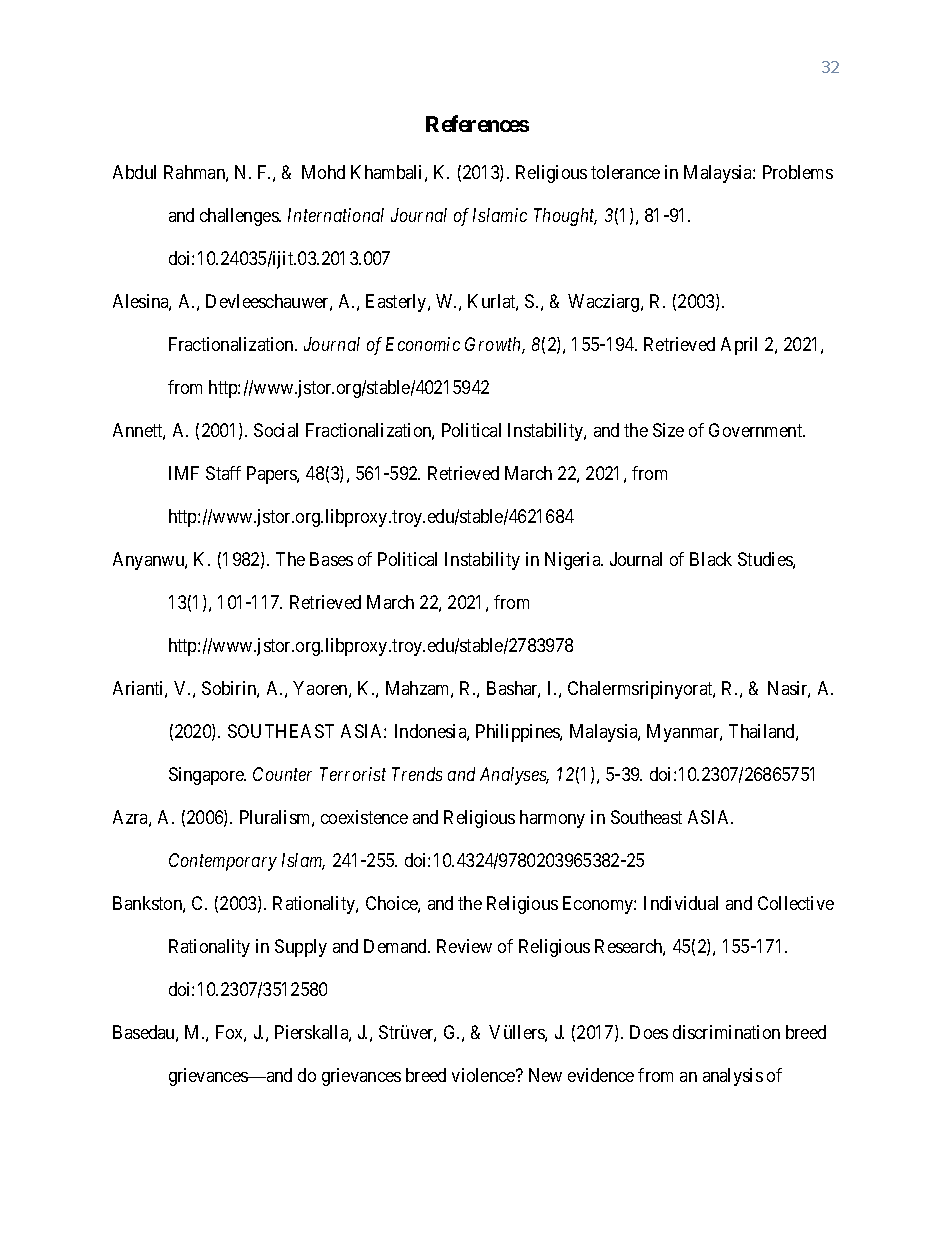 The width and height of the image is (952, 1233). What do you see at coordinates (331, 559) in the image?
I see `Bases` at bounding box center [331, 559].
